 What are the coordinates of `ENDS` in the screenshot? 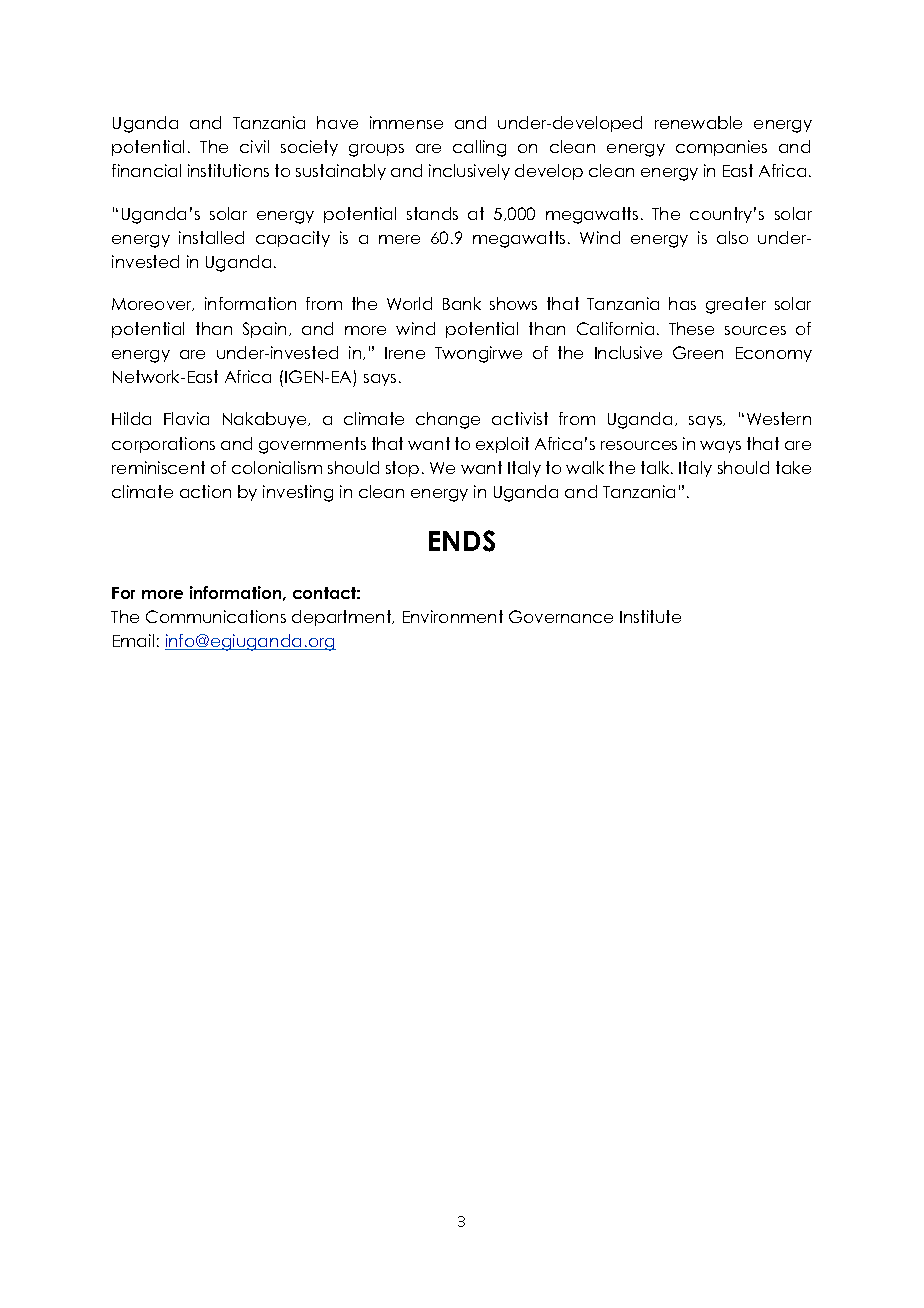 It's located at (462, 541).
